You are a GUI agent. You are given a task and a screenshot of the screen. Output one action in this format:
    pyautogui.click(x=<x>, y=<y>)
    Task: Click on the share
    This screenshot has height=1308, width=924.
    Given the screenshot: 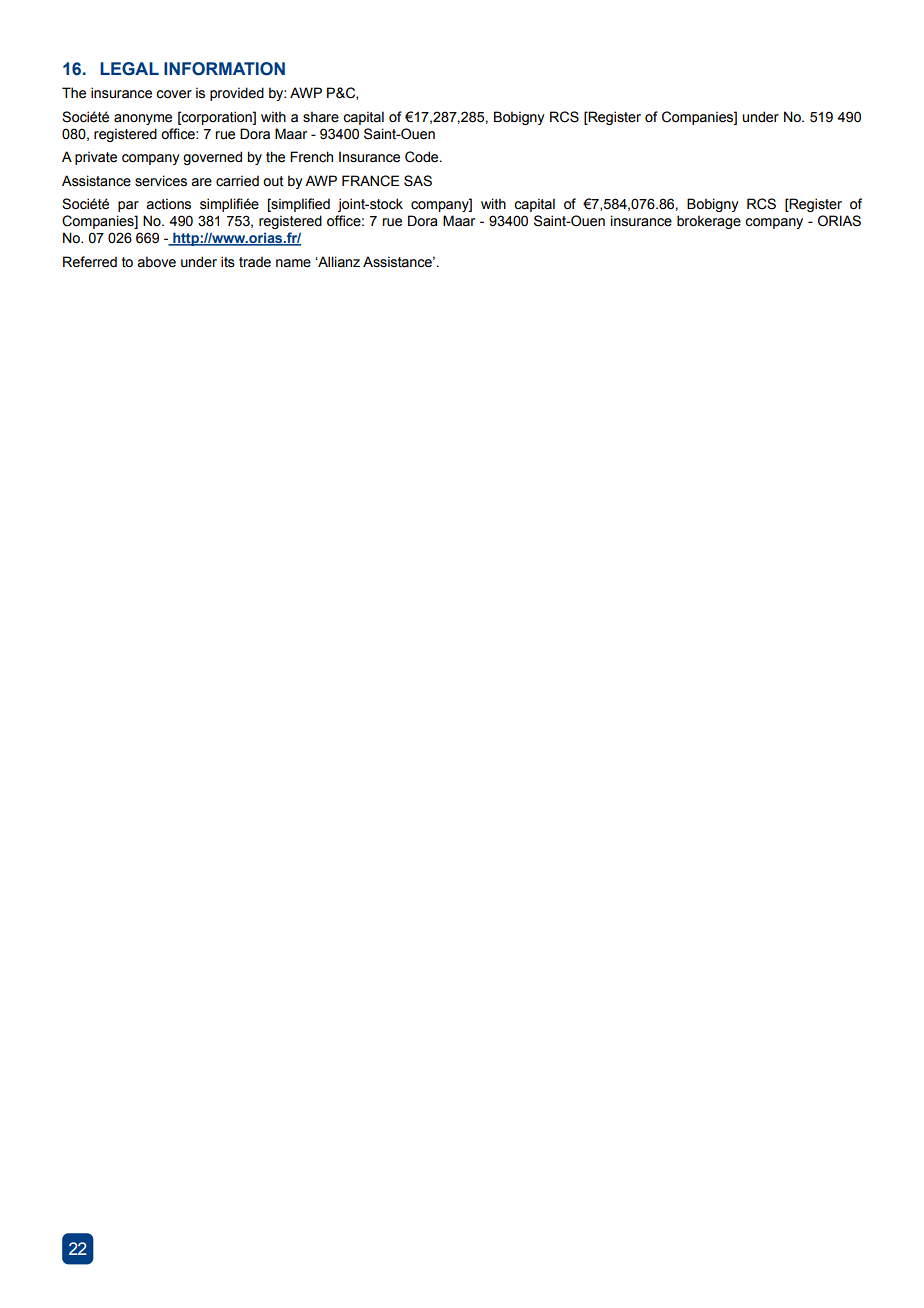 What is the action you would take?
    pyautogui.click(x=321, y=117)
